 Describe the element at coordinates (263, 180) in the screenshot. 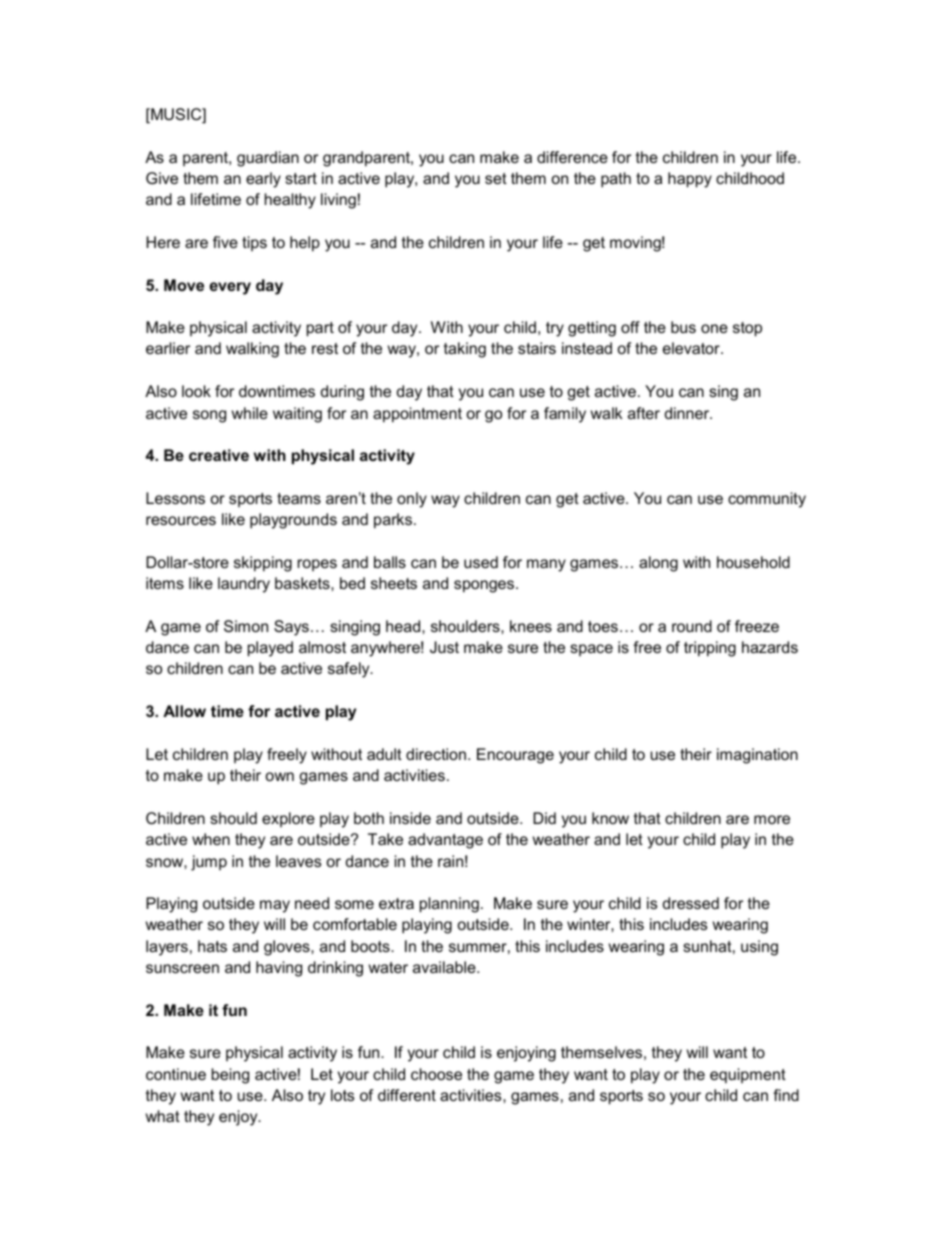

I see `early` at that location.
